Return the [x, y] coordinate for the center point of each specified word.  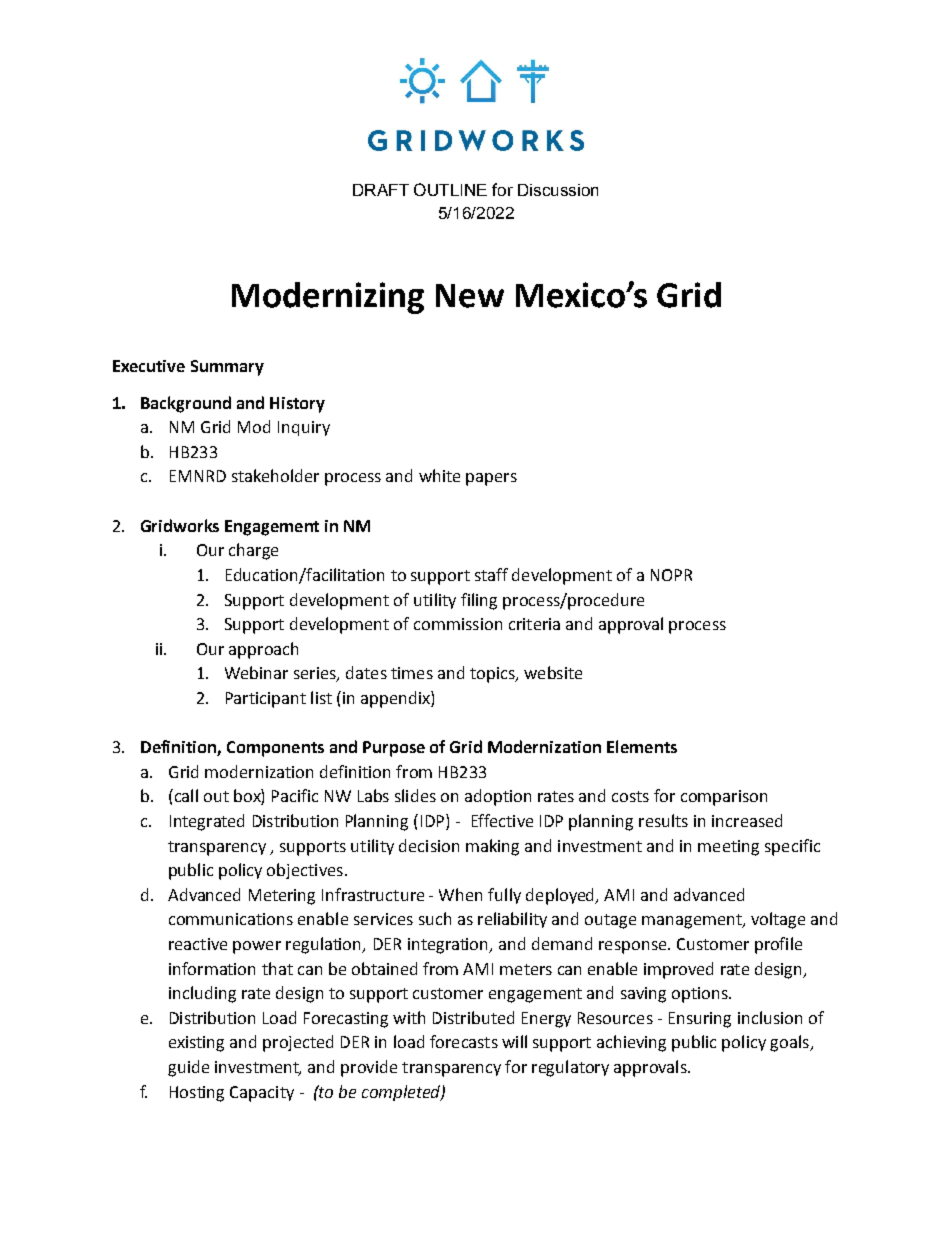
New [470, 296]
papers [491, 479]
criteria [534, 624]
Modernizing [328, 298]
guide [188, 1068]
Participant [266, 700]
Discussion [558, 190]
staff [491, 574]
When [460, 894]
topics [493, 675]
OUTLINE [450, 189]
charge [253, 551]
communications [231, 919]
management [693, 921]
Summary [227, 368]
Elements [642, 746]
